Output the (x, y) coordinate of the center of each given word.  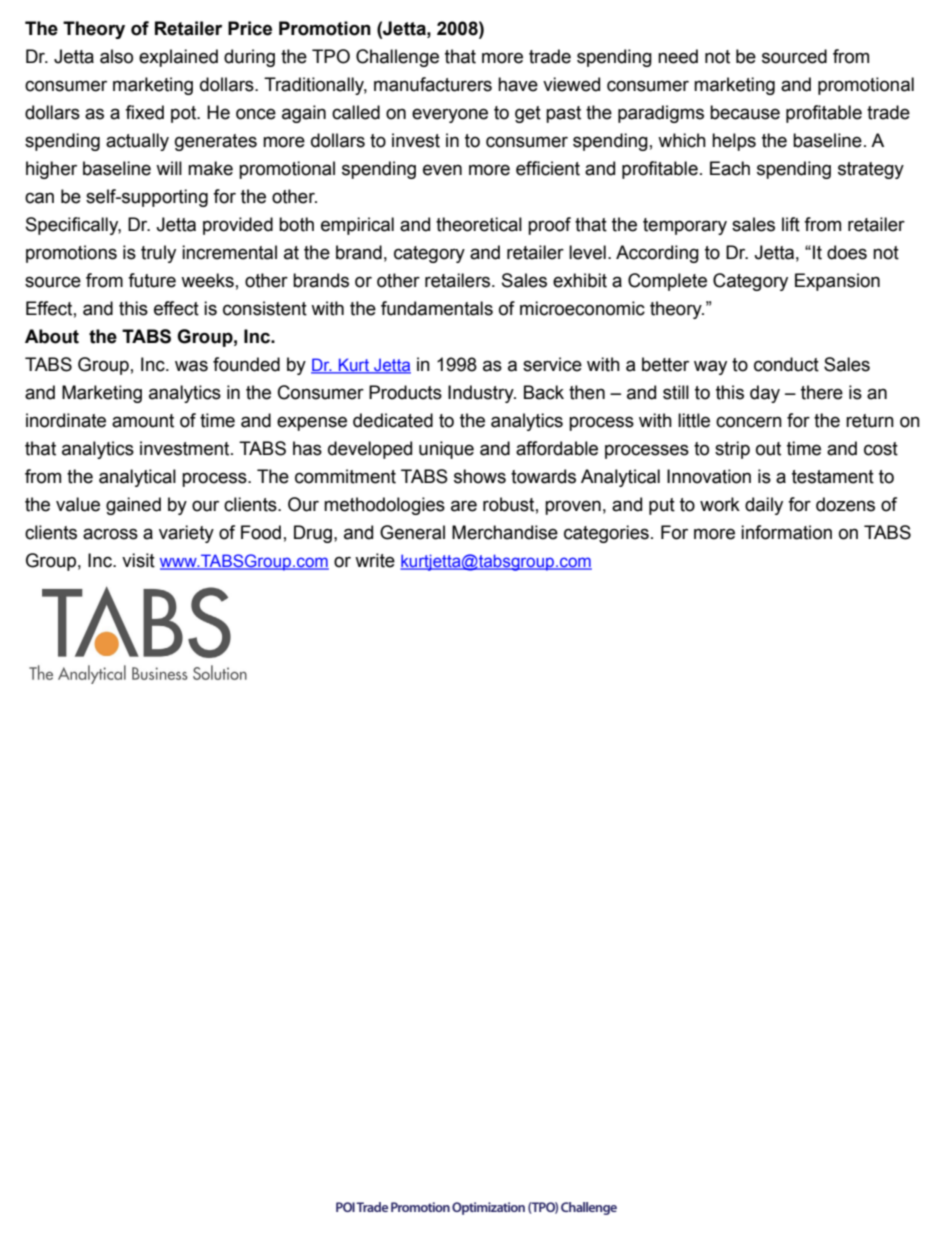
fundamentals (437, 308)
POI (345, 1207)
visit (138, 560)
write (375, 560)
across (110, 534)
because (745, 112)
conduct (786, 364)
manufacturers (433, 84)
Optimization (488, 1208)
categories (606, 534)
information (786, 532)
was (191, 366)
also (116, 56)
